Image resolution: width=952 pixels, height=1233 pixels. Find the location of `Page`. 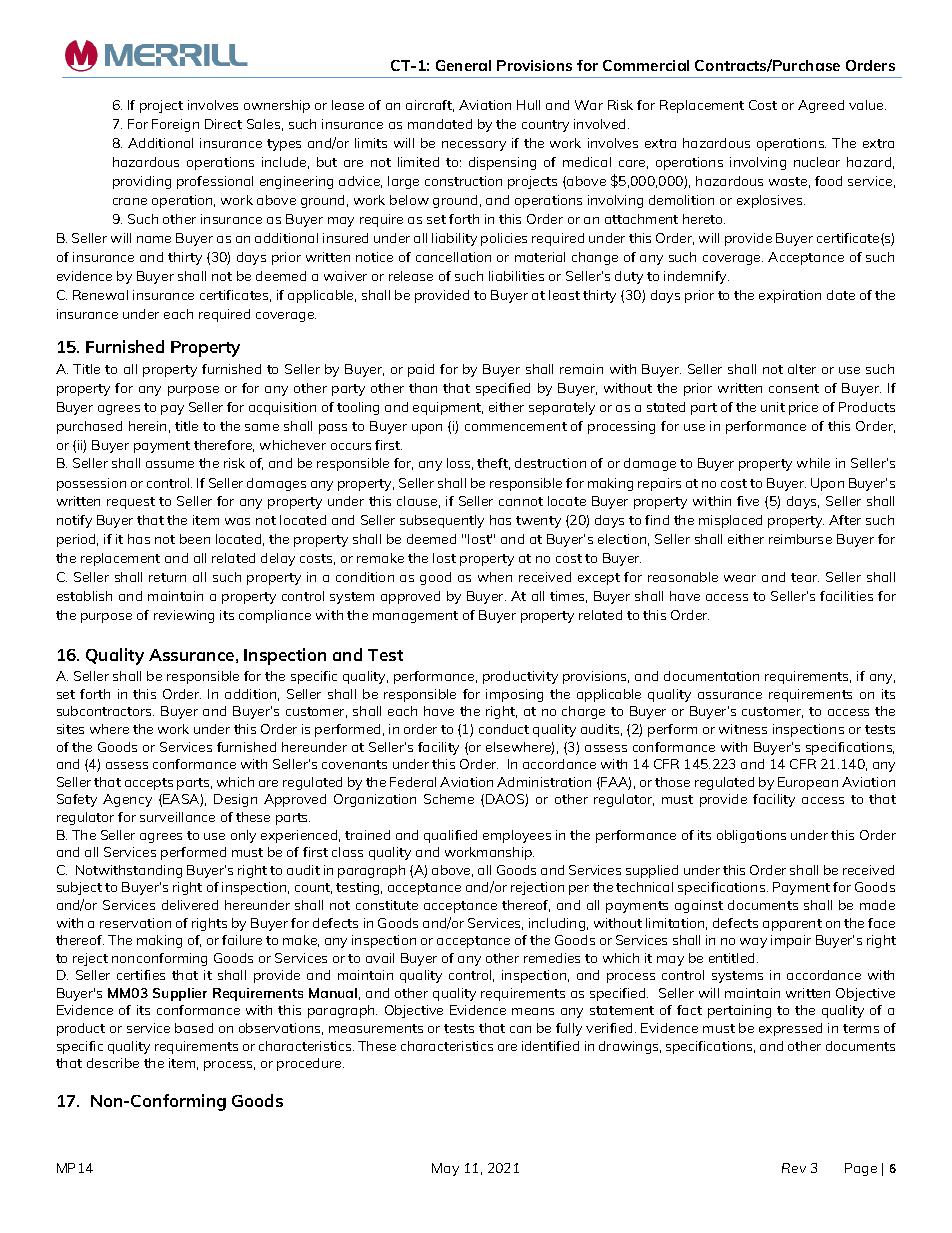

Page is located at coordinates (861, 1169).
